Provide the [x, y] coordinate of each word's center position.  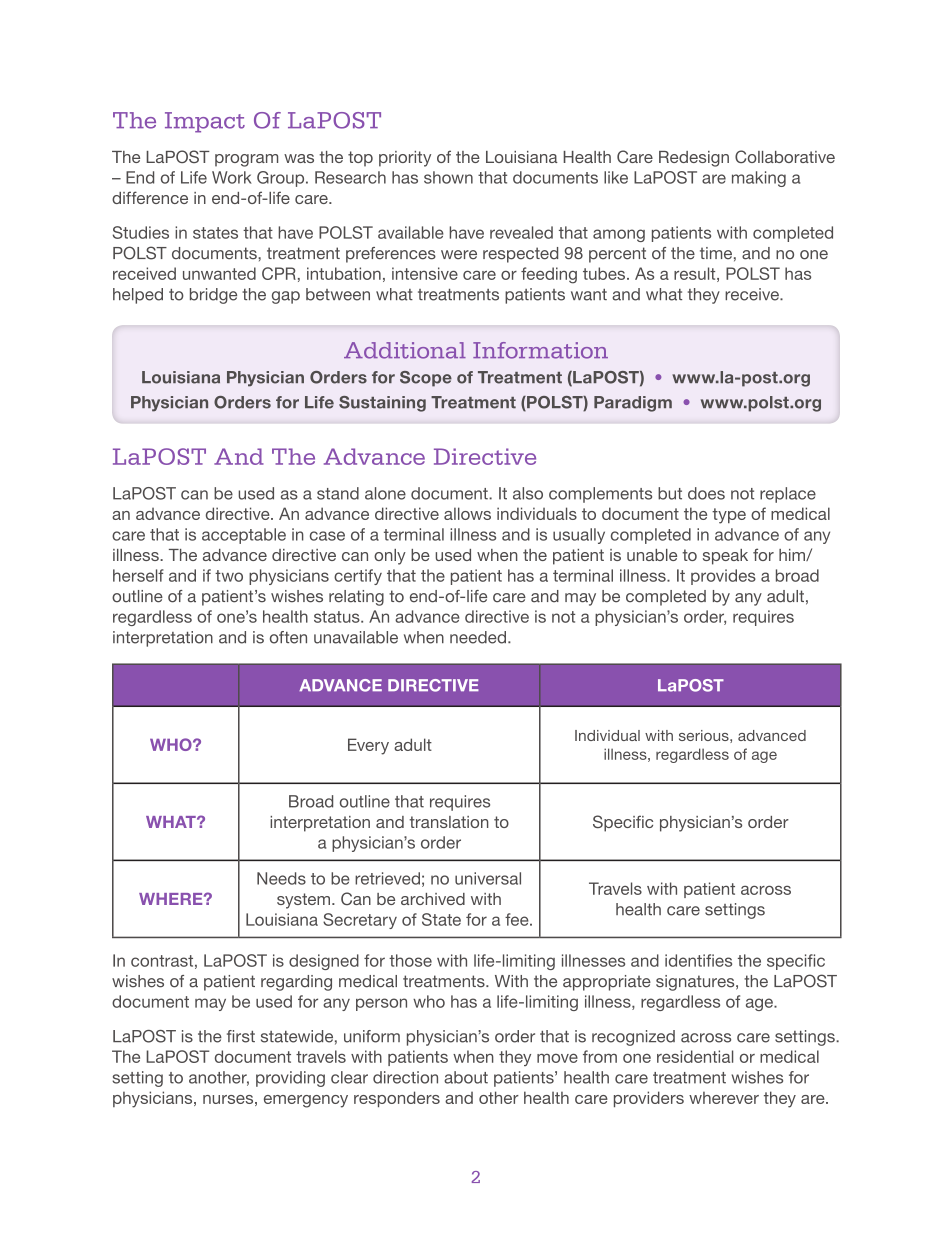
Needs [281, 878]
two [229, 576]
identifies [698, 960]
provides [723, 577]
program [246, 160]
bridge [213, 296]
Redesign [694, 159]
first [241, 1036]
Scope [426, 379]
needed [478, 637]
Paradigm [633, 404]
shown [448, 177]
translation [449, 822]
